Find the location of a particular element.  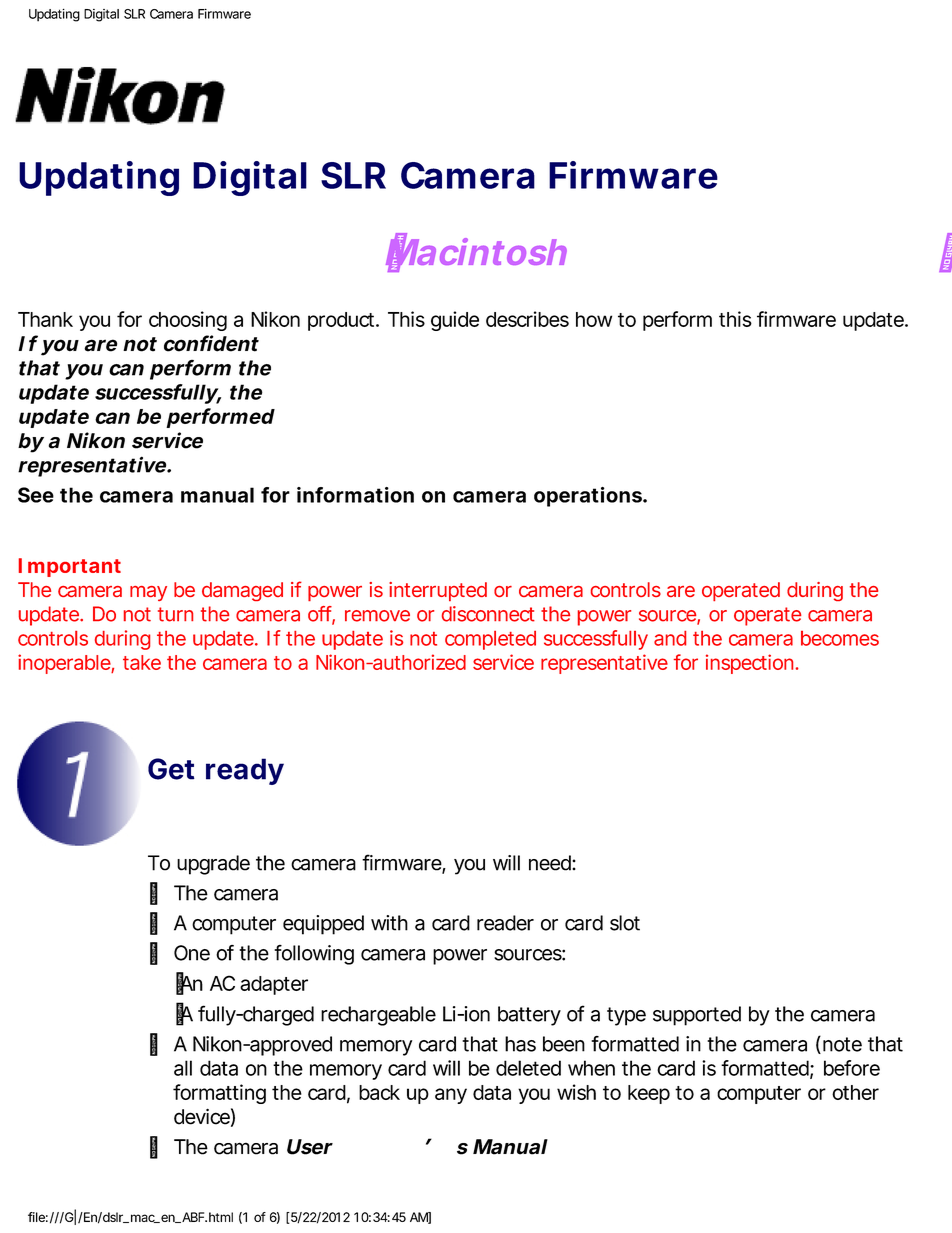

upgrade is located at coordinates (213, 865).
